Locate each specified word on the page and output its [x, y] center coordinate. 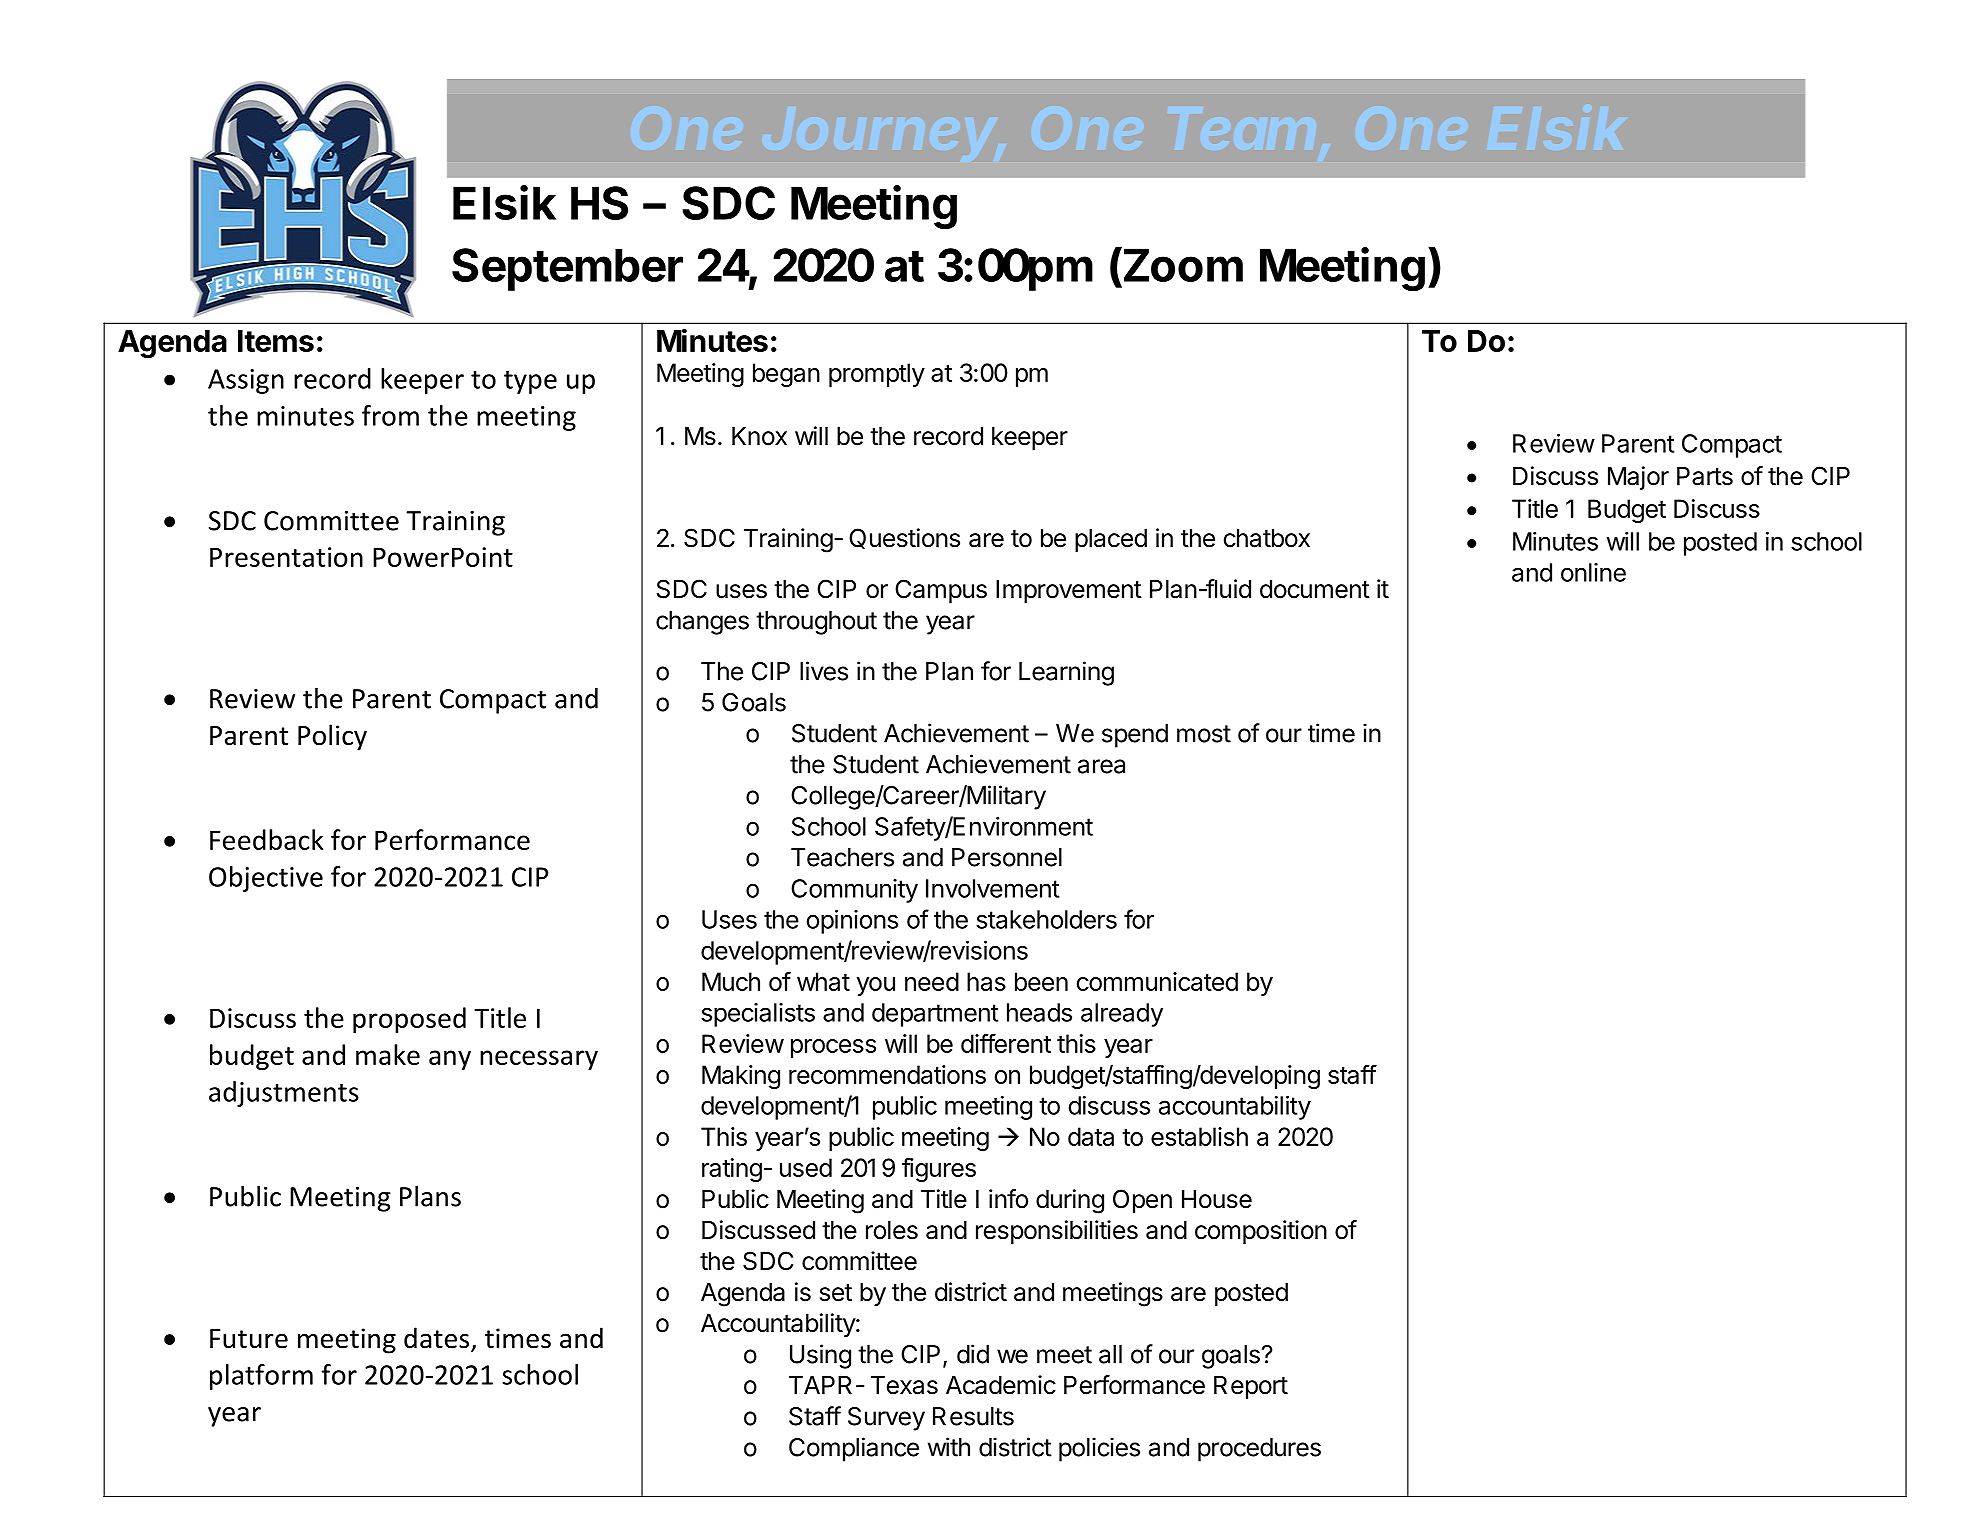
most [1204, 734]
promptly [877, 375]
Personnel [1007, 857]
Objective [266, 879]
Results [973, 1416]
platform [261, 1377]
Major [1638, 478]
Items [276, 341]
